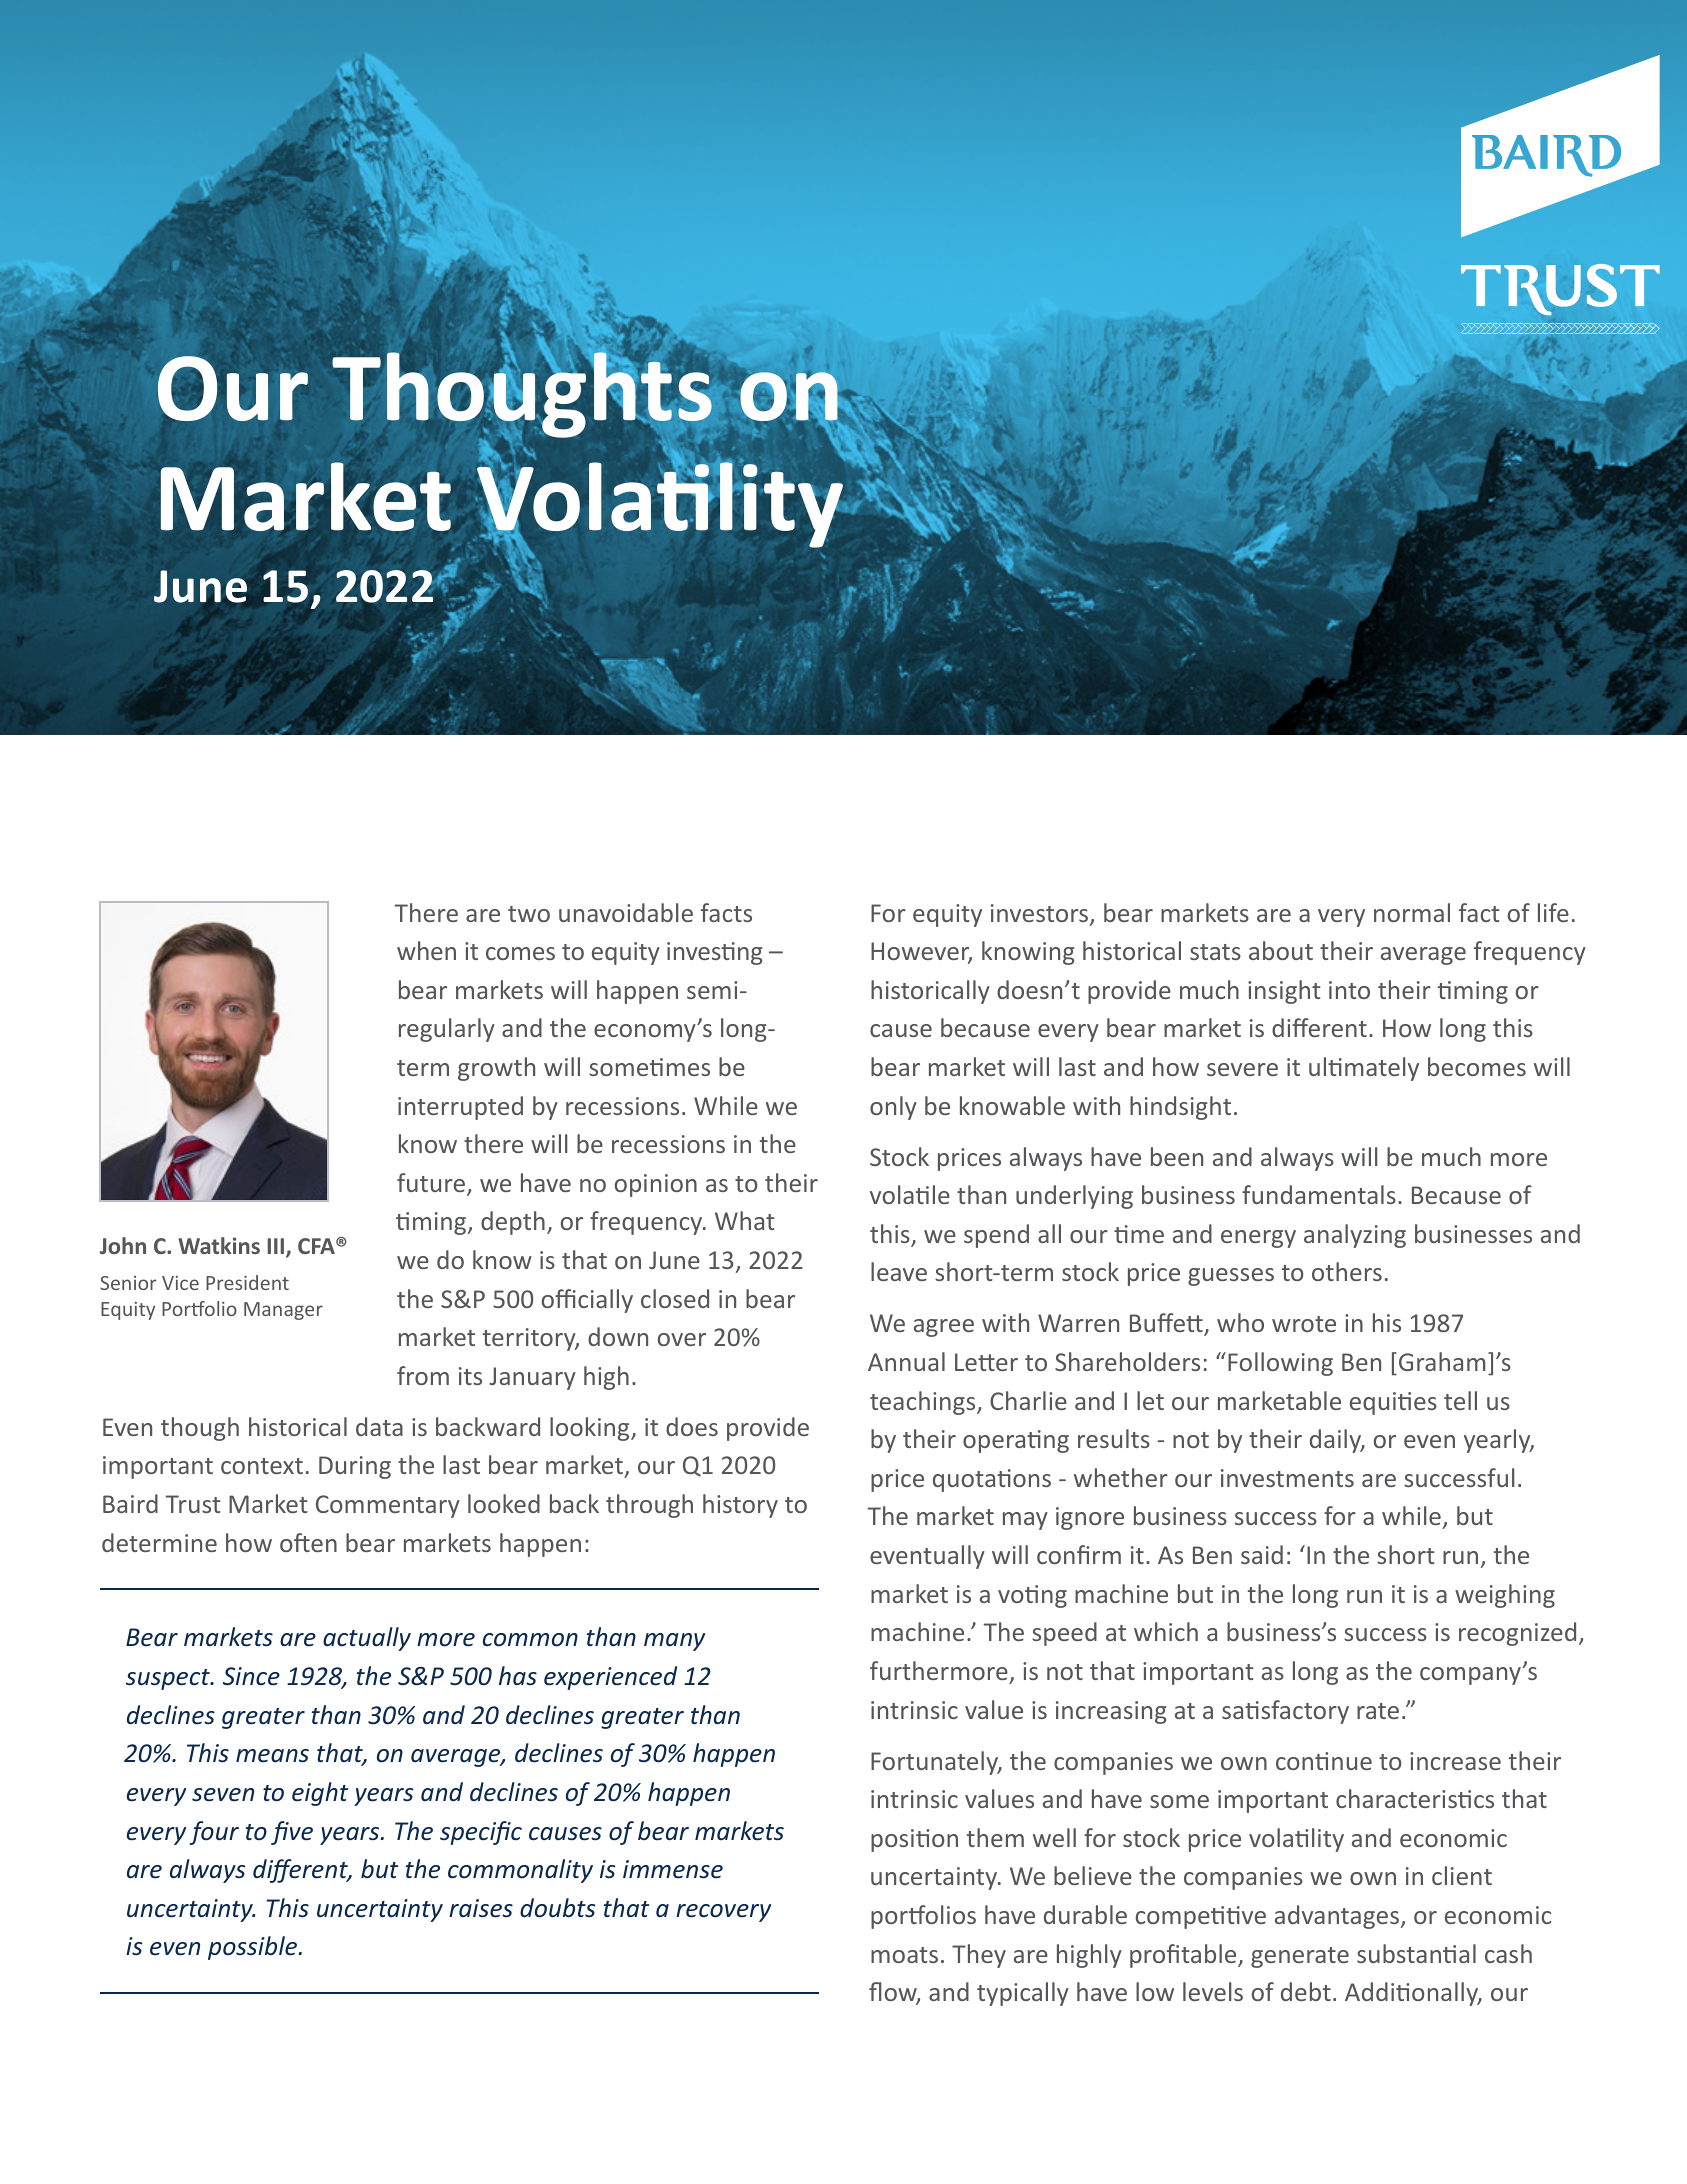 The width and height of the image is (1687, 2184). Describe the element at coordinates (1324, 1761) in the image. I see `continue` at that location.
